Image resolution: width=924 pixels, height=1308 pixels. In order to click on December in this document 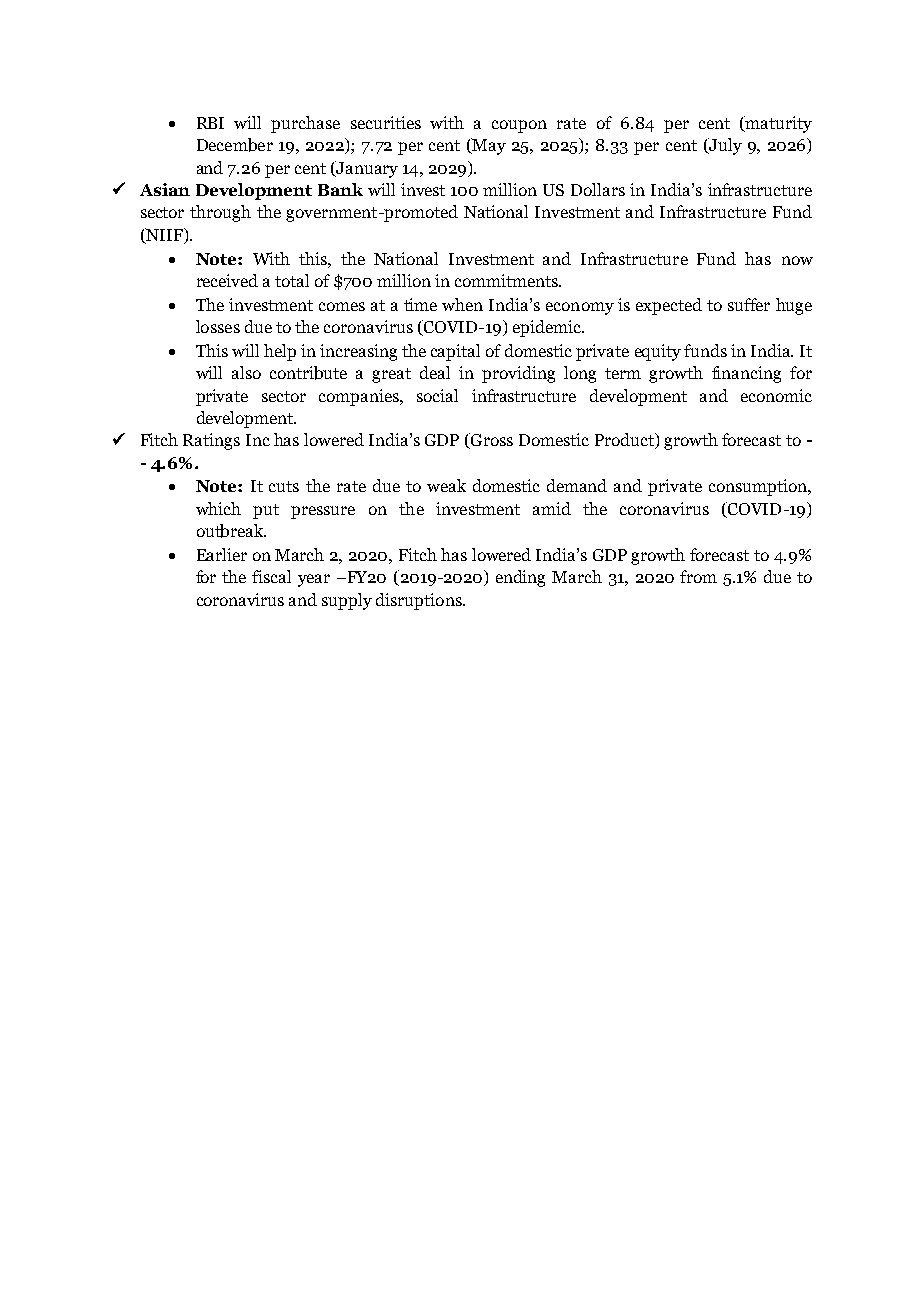, I will do `click(235, 145)`.
